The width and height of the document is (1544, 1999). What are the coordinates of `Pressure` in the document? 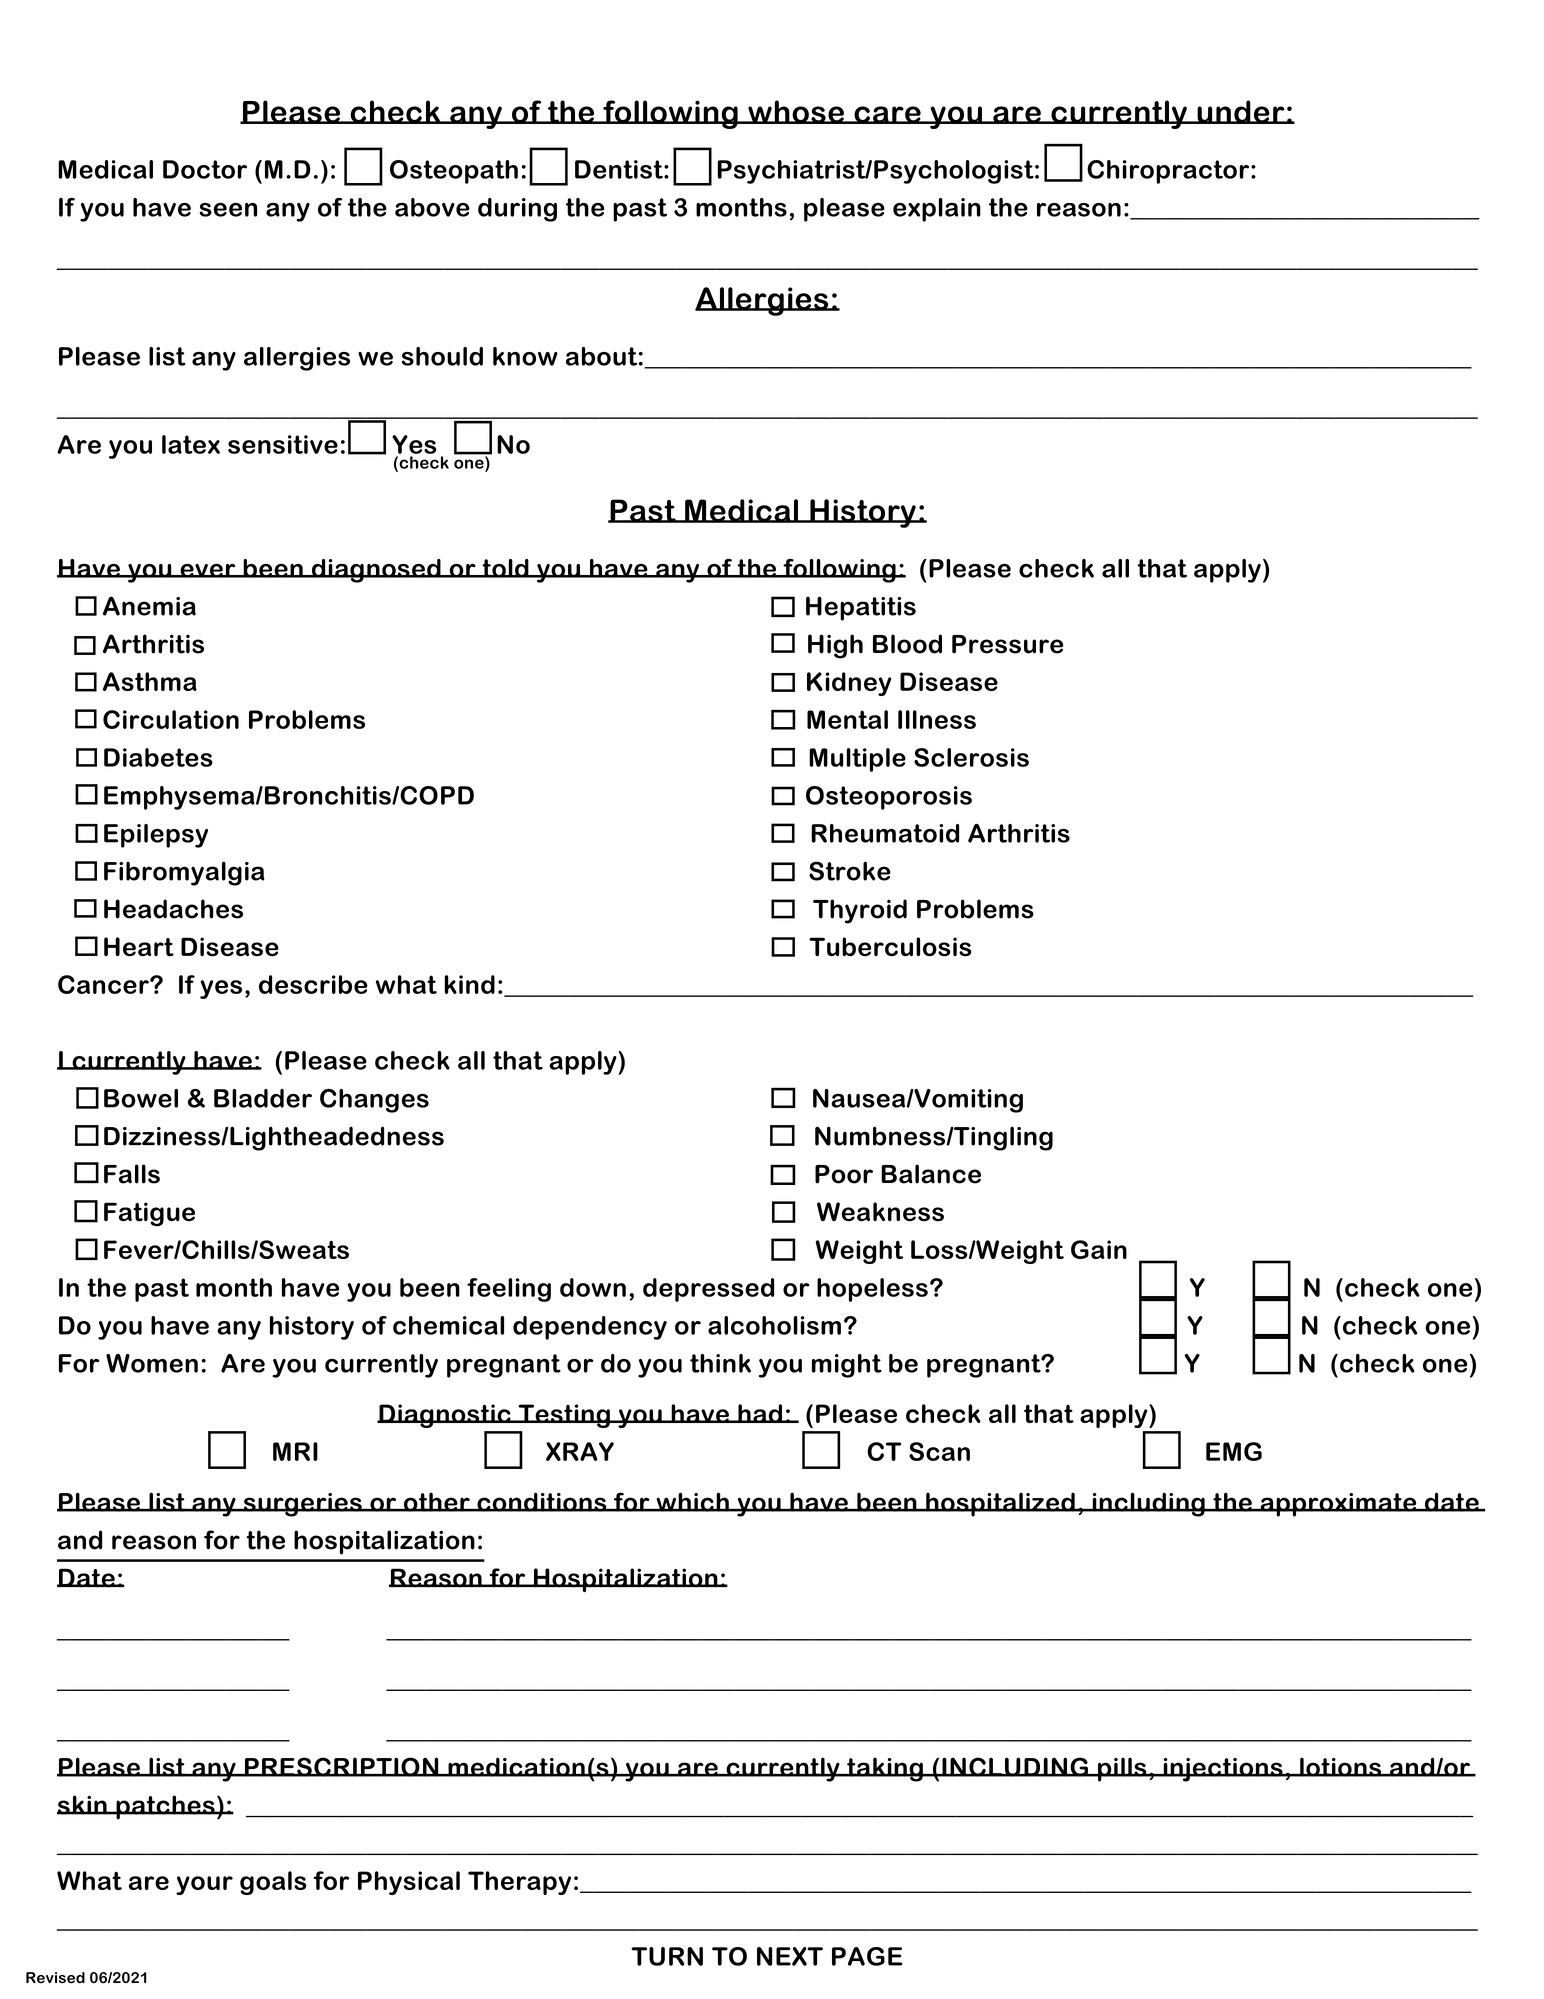 It's located at (1007, 644).
